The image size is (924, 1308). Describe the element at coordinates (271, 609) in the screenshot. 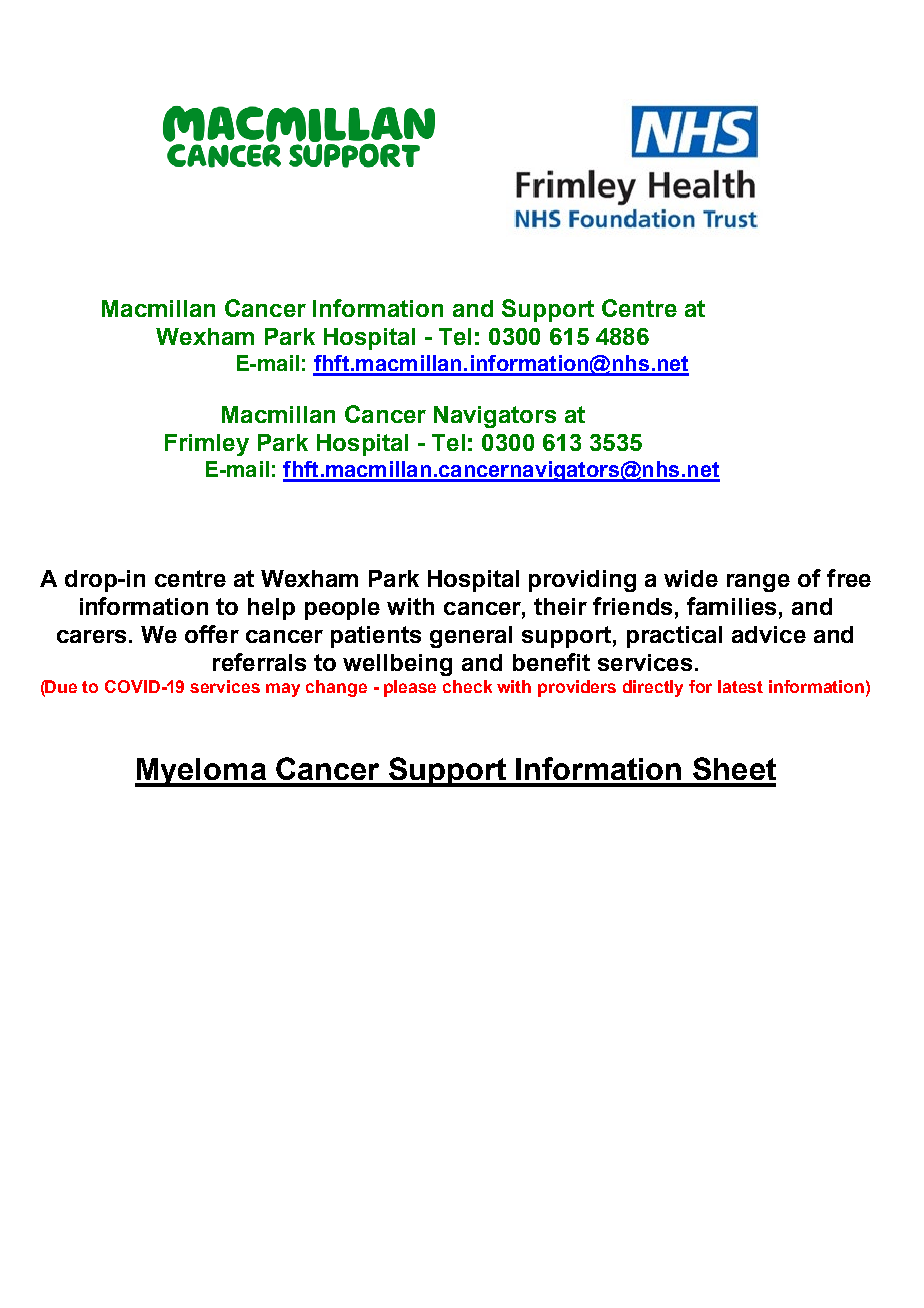

I see `help` at that location.
